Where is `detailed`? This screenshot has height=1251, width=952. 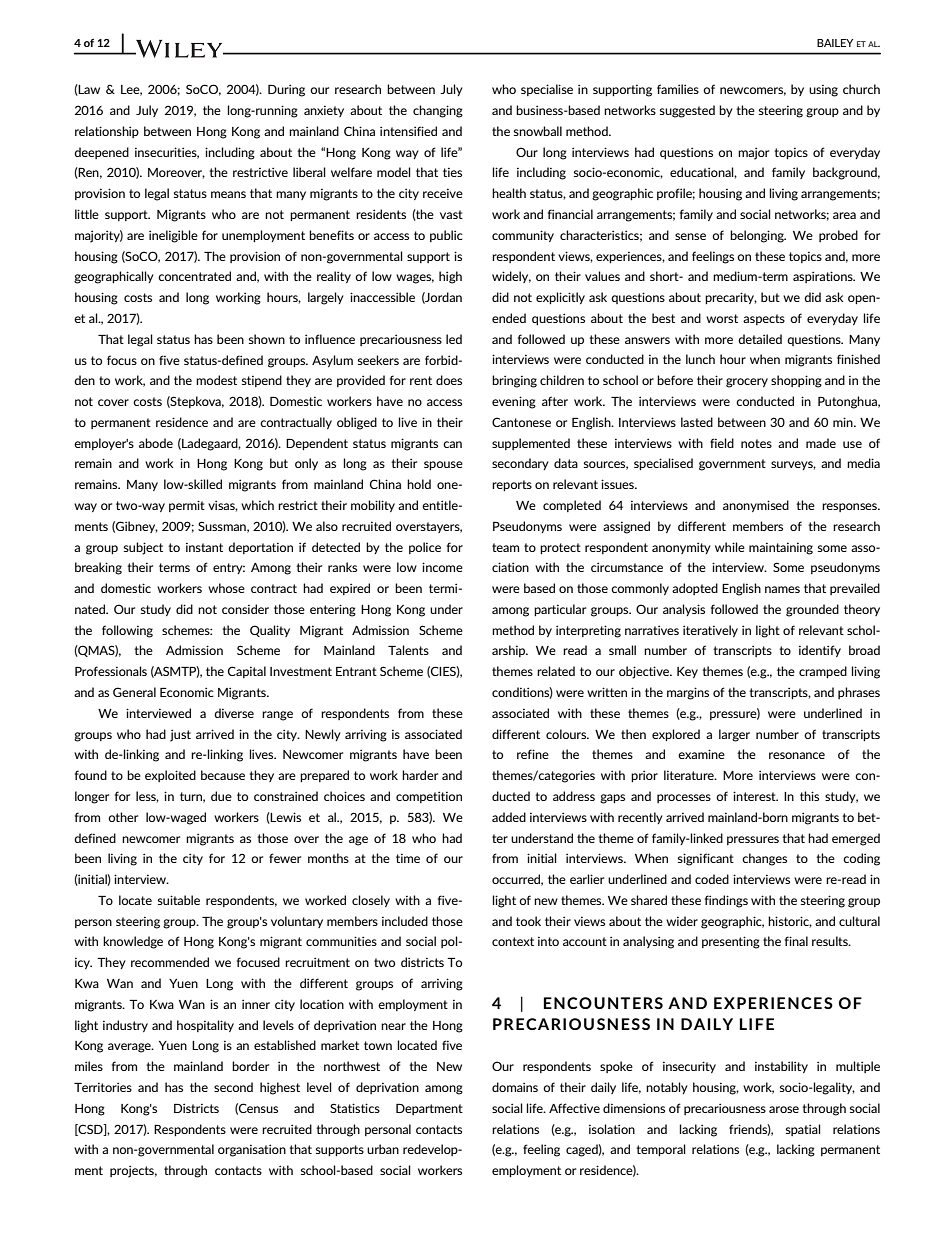
detailed is located at coordinates (760, 339).
